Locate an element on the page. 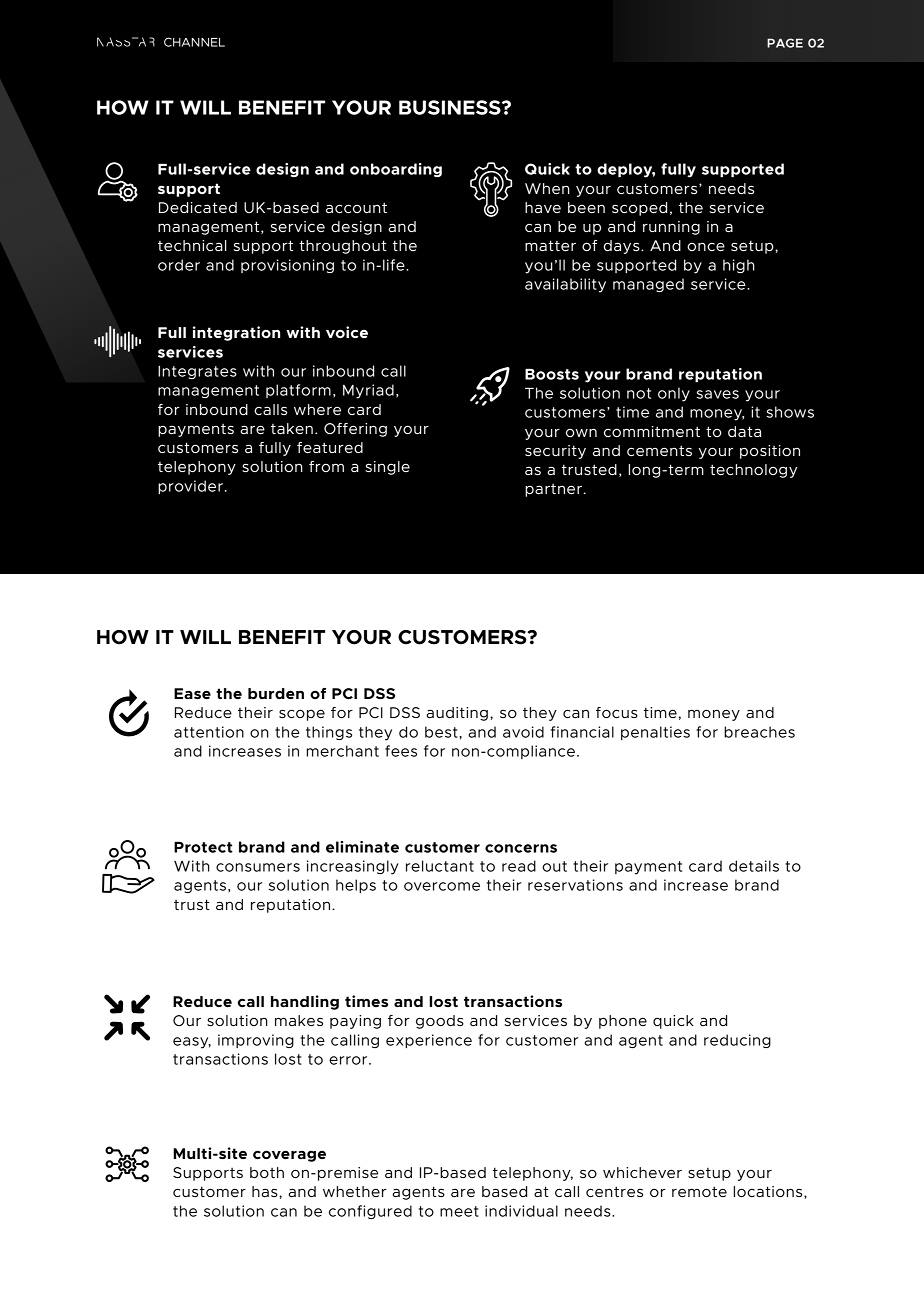 The width and height of the document is (924, 1308). auditing is located at coordinates (457, 714).
